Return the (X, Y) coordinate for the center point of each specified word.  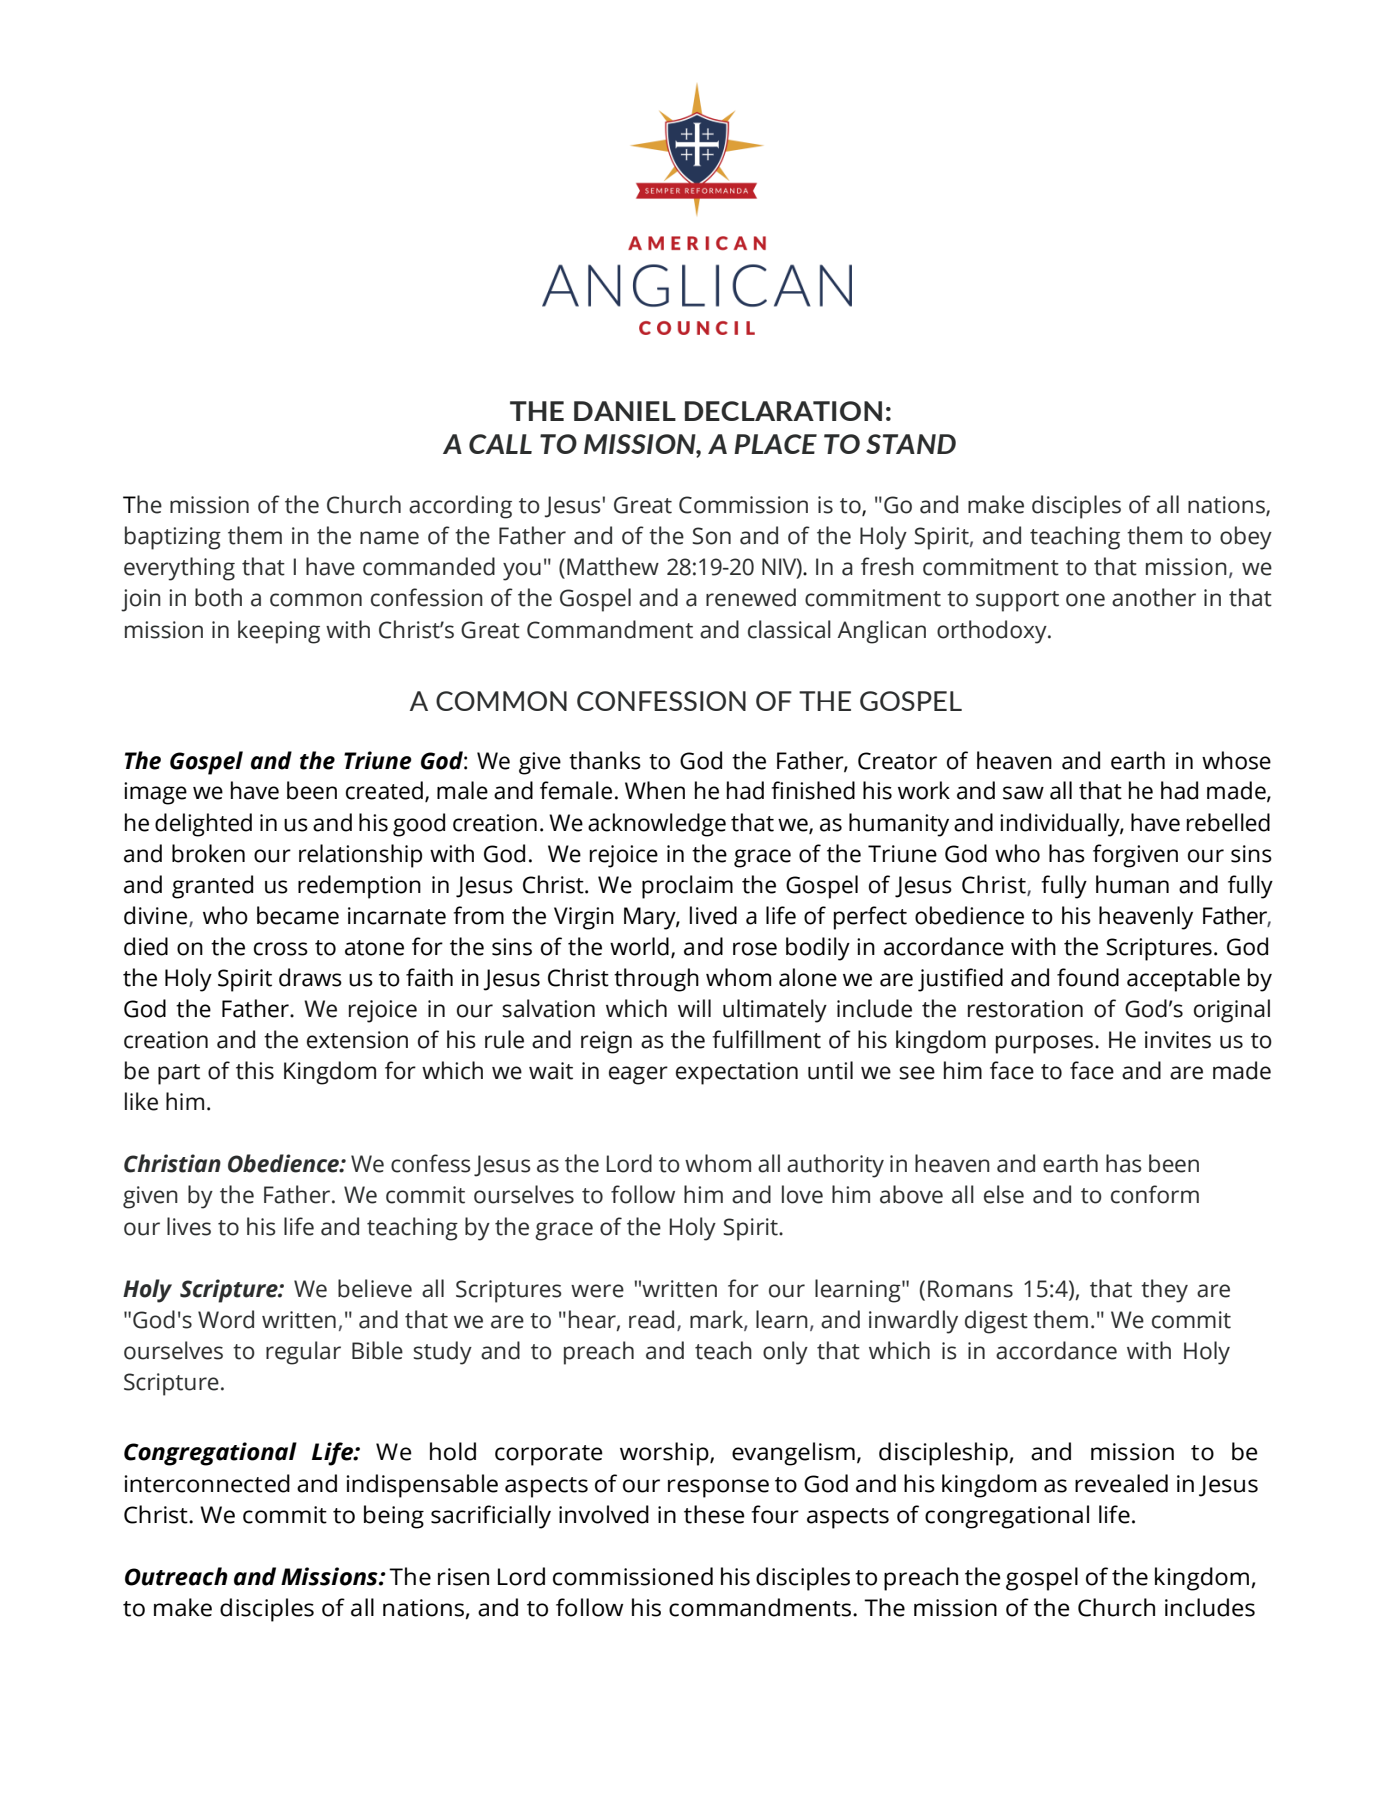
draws (310, 977)
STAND (911, 444)
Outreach (176, 1576)
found (1088, 977)
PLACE (775, 444)
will (694, 1008)
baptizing (173, 538)
